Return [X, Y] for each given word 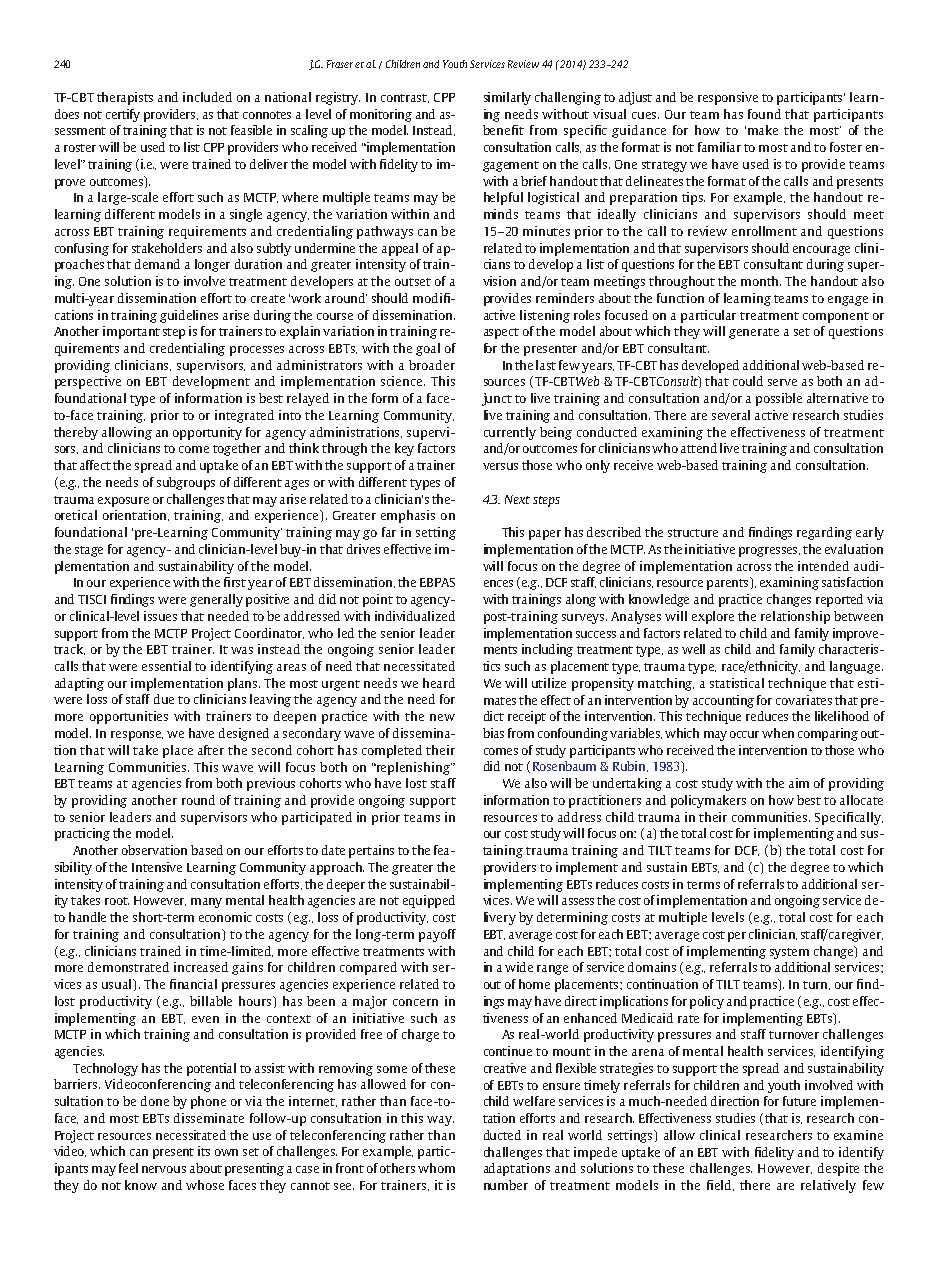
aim [799, 783]
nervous [164, 1169]
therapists [125, 98]
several [731, 415]
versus [500, 466]
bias [493, 733]
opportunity [207, 433]
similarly [507, 98]
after [211, 750]
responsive [728, 98]
